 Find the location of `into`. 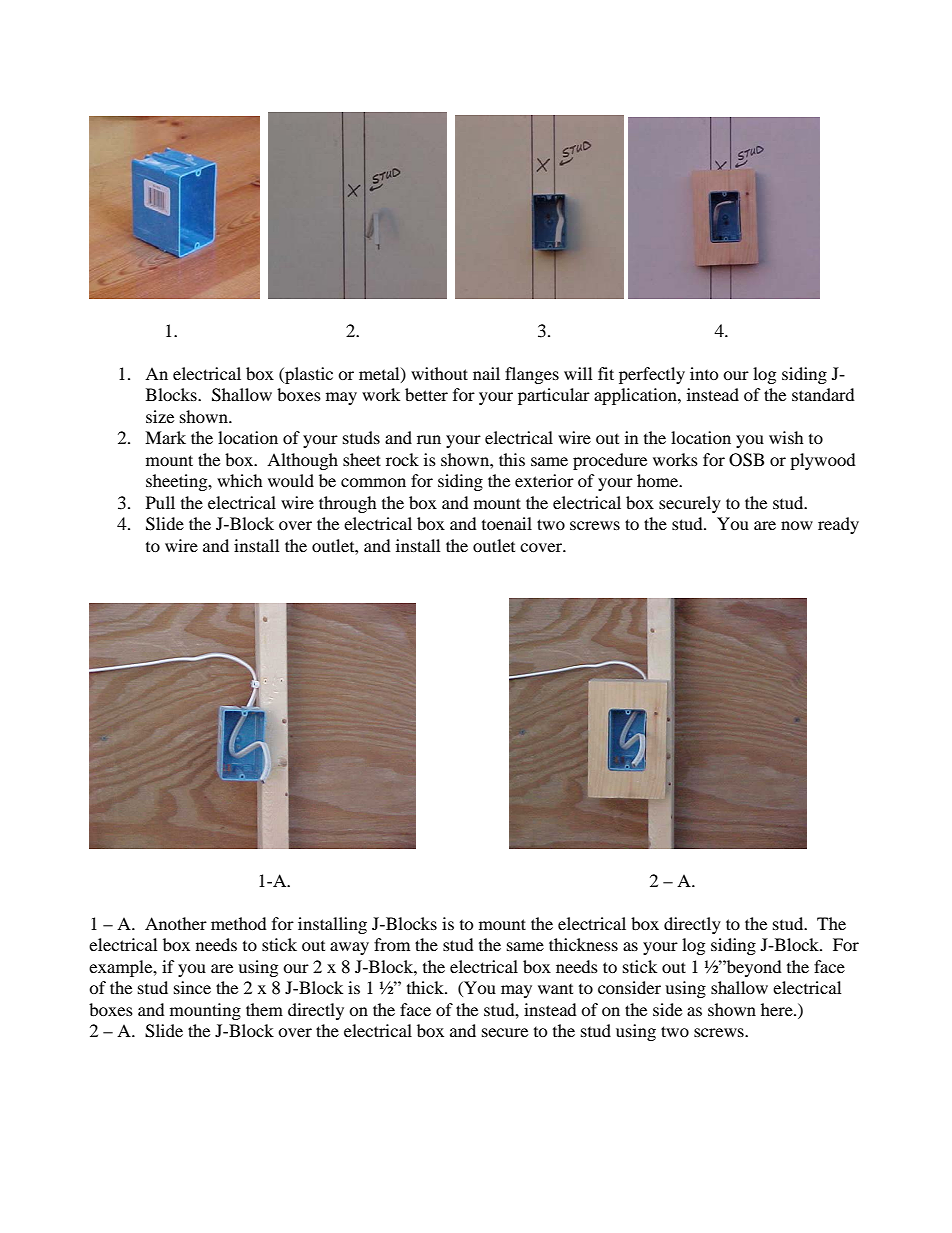

into is located at coordinates (704, 373).
